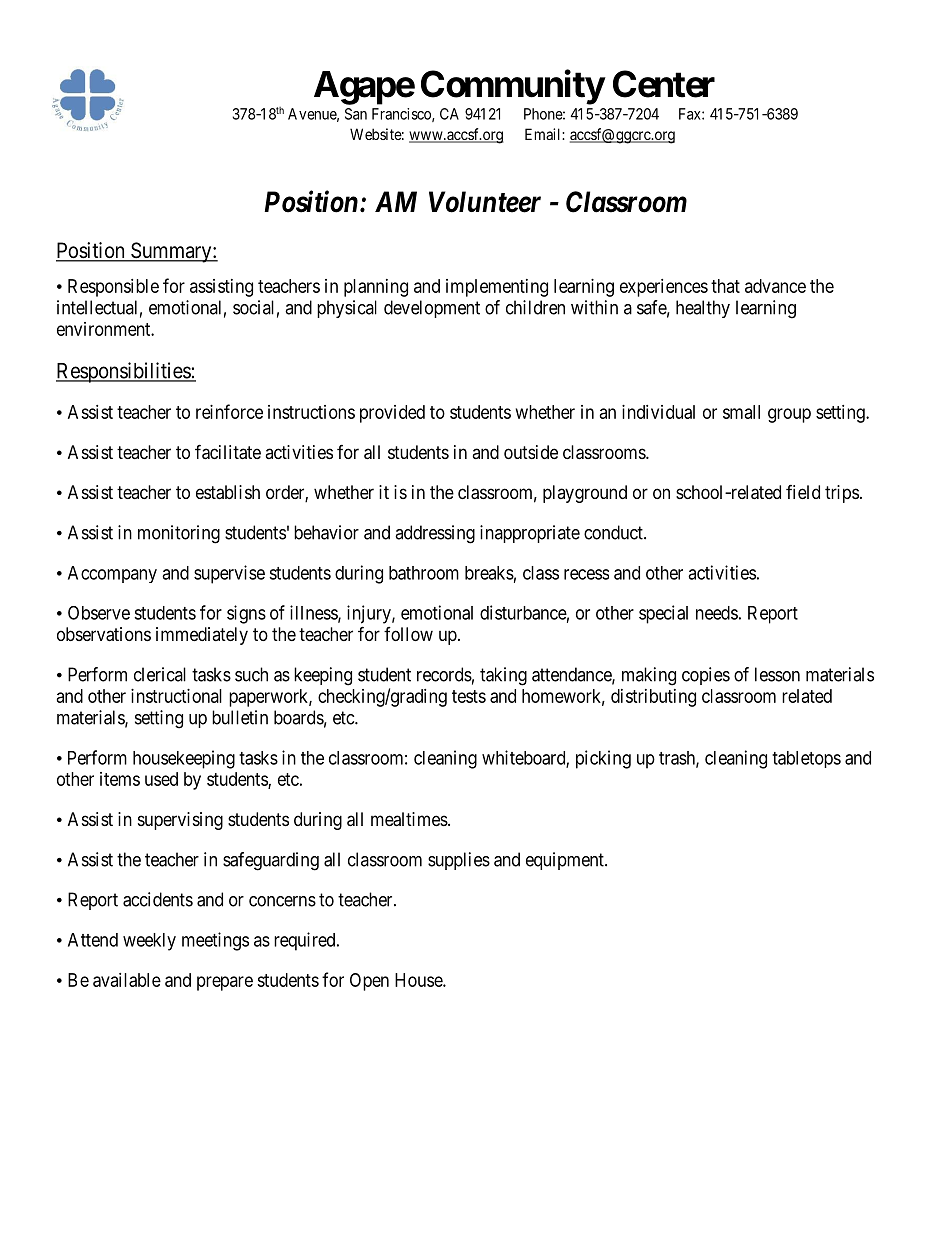  What do you see at coordinates (485, 202) in the screenshot?
I see `Volunteer` at bounding box center [485, 202].
